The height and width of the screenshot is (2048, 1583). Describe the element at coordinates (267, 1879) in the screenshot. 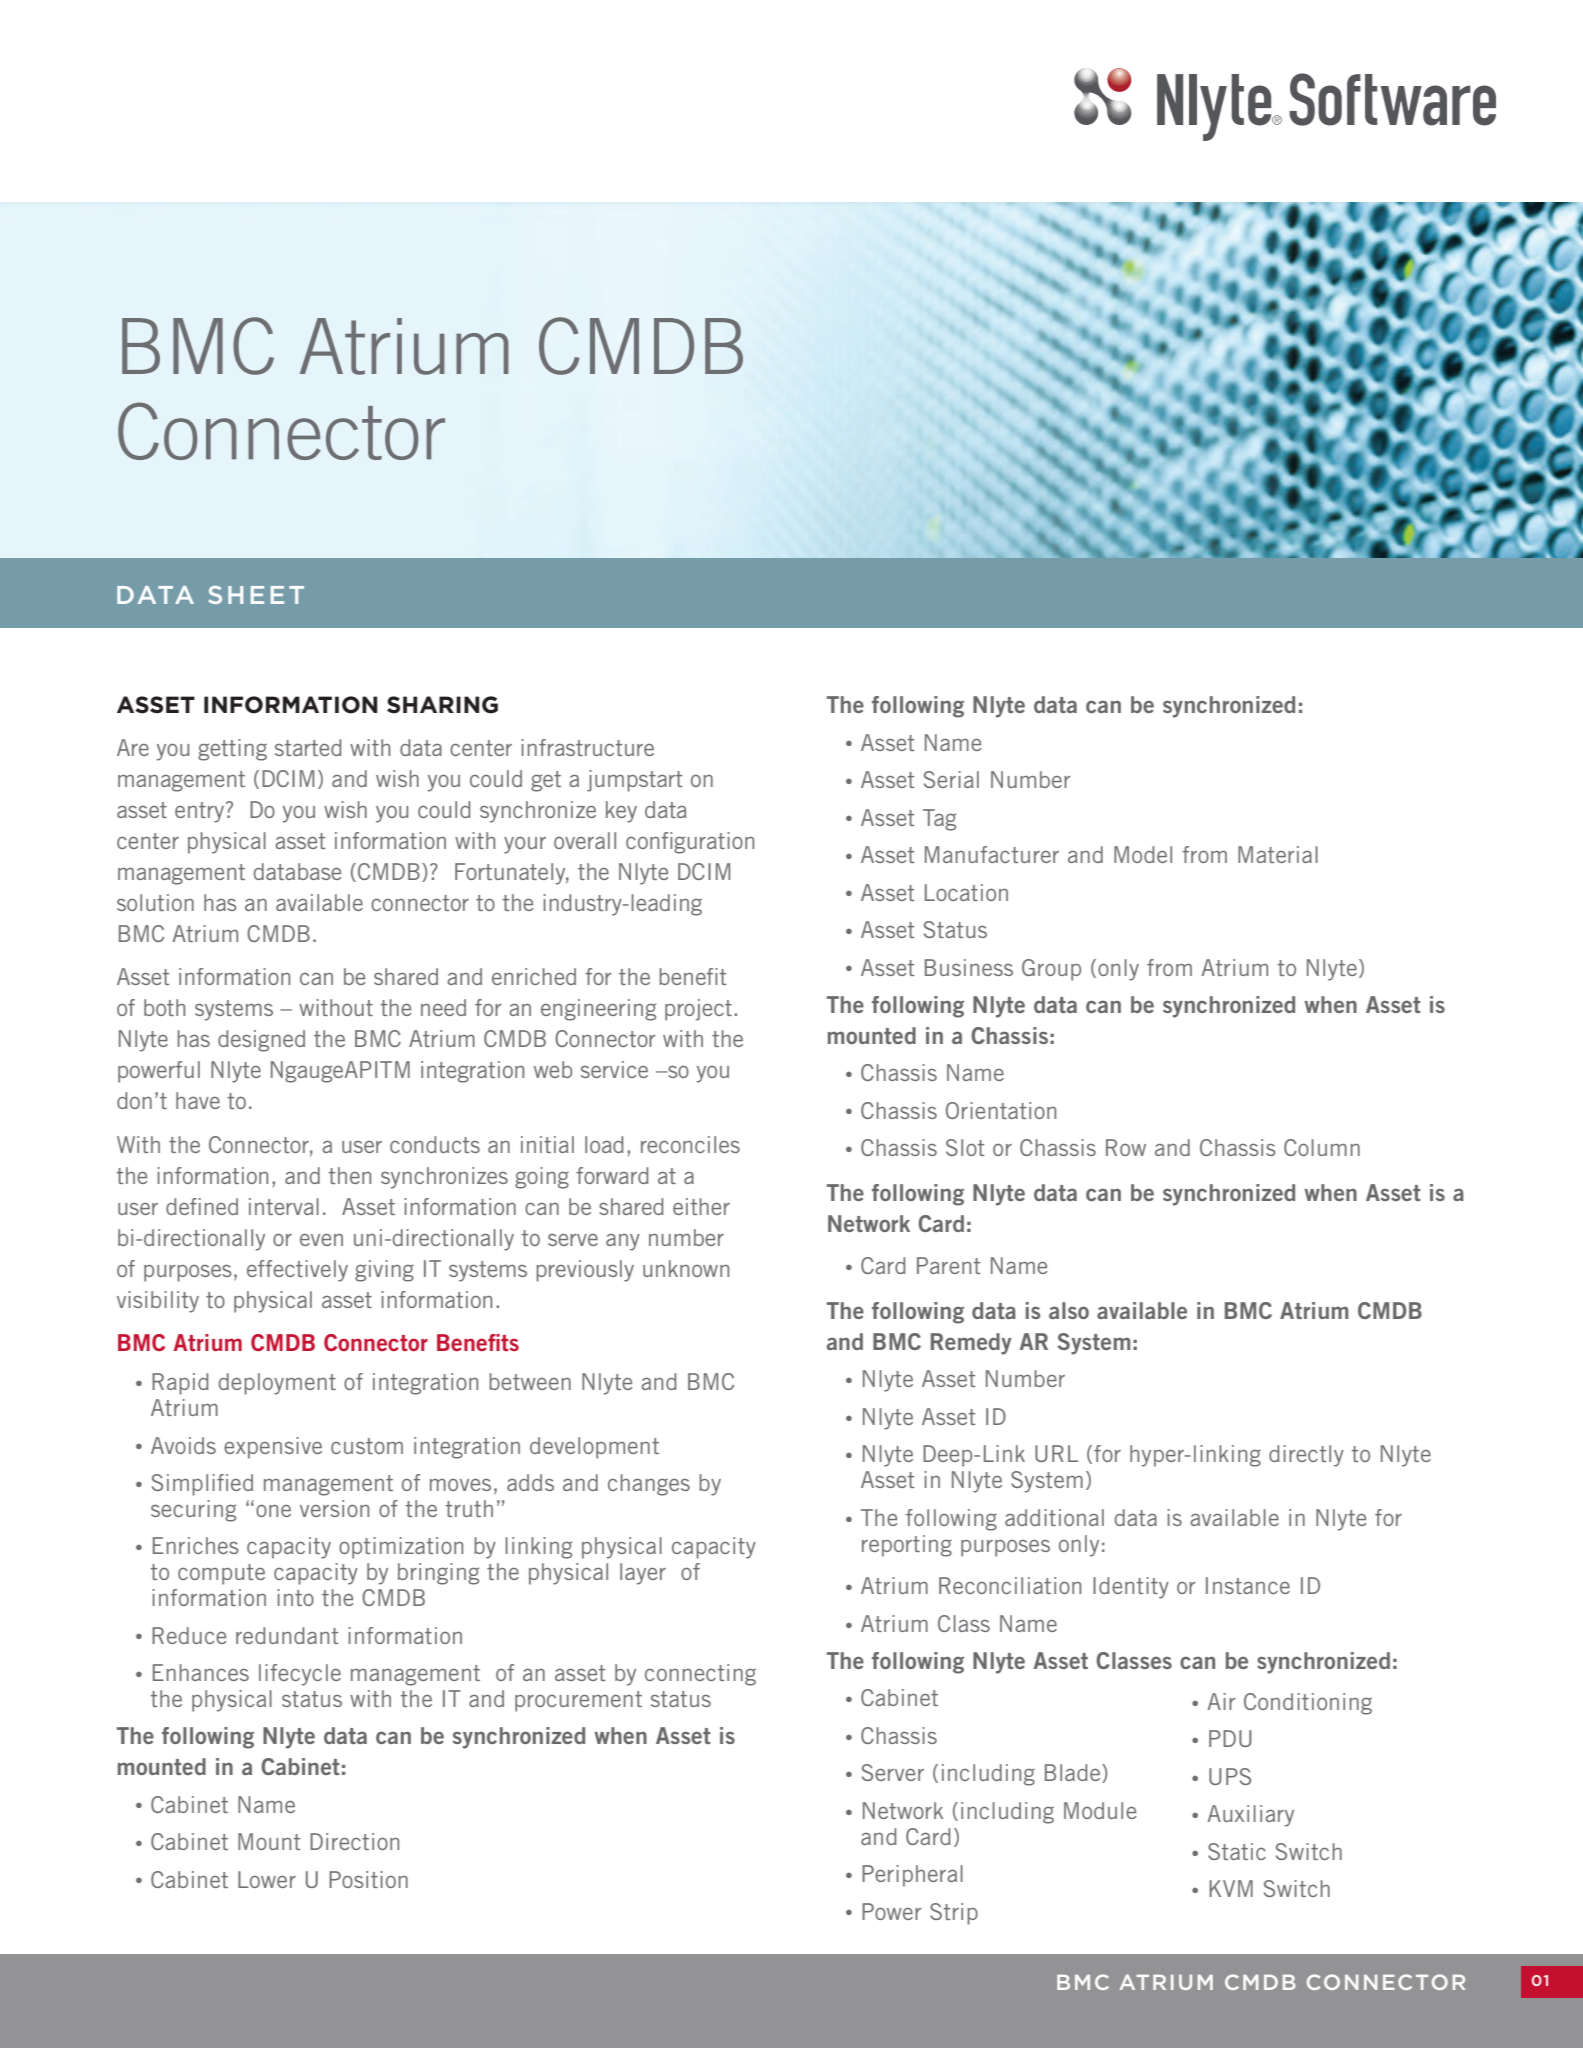

I see `Lower` at that location.
